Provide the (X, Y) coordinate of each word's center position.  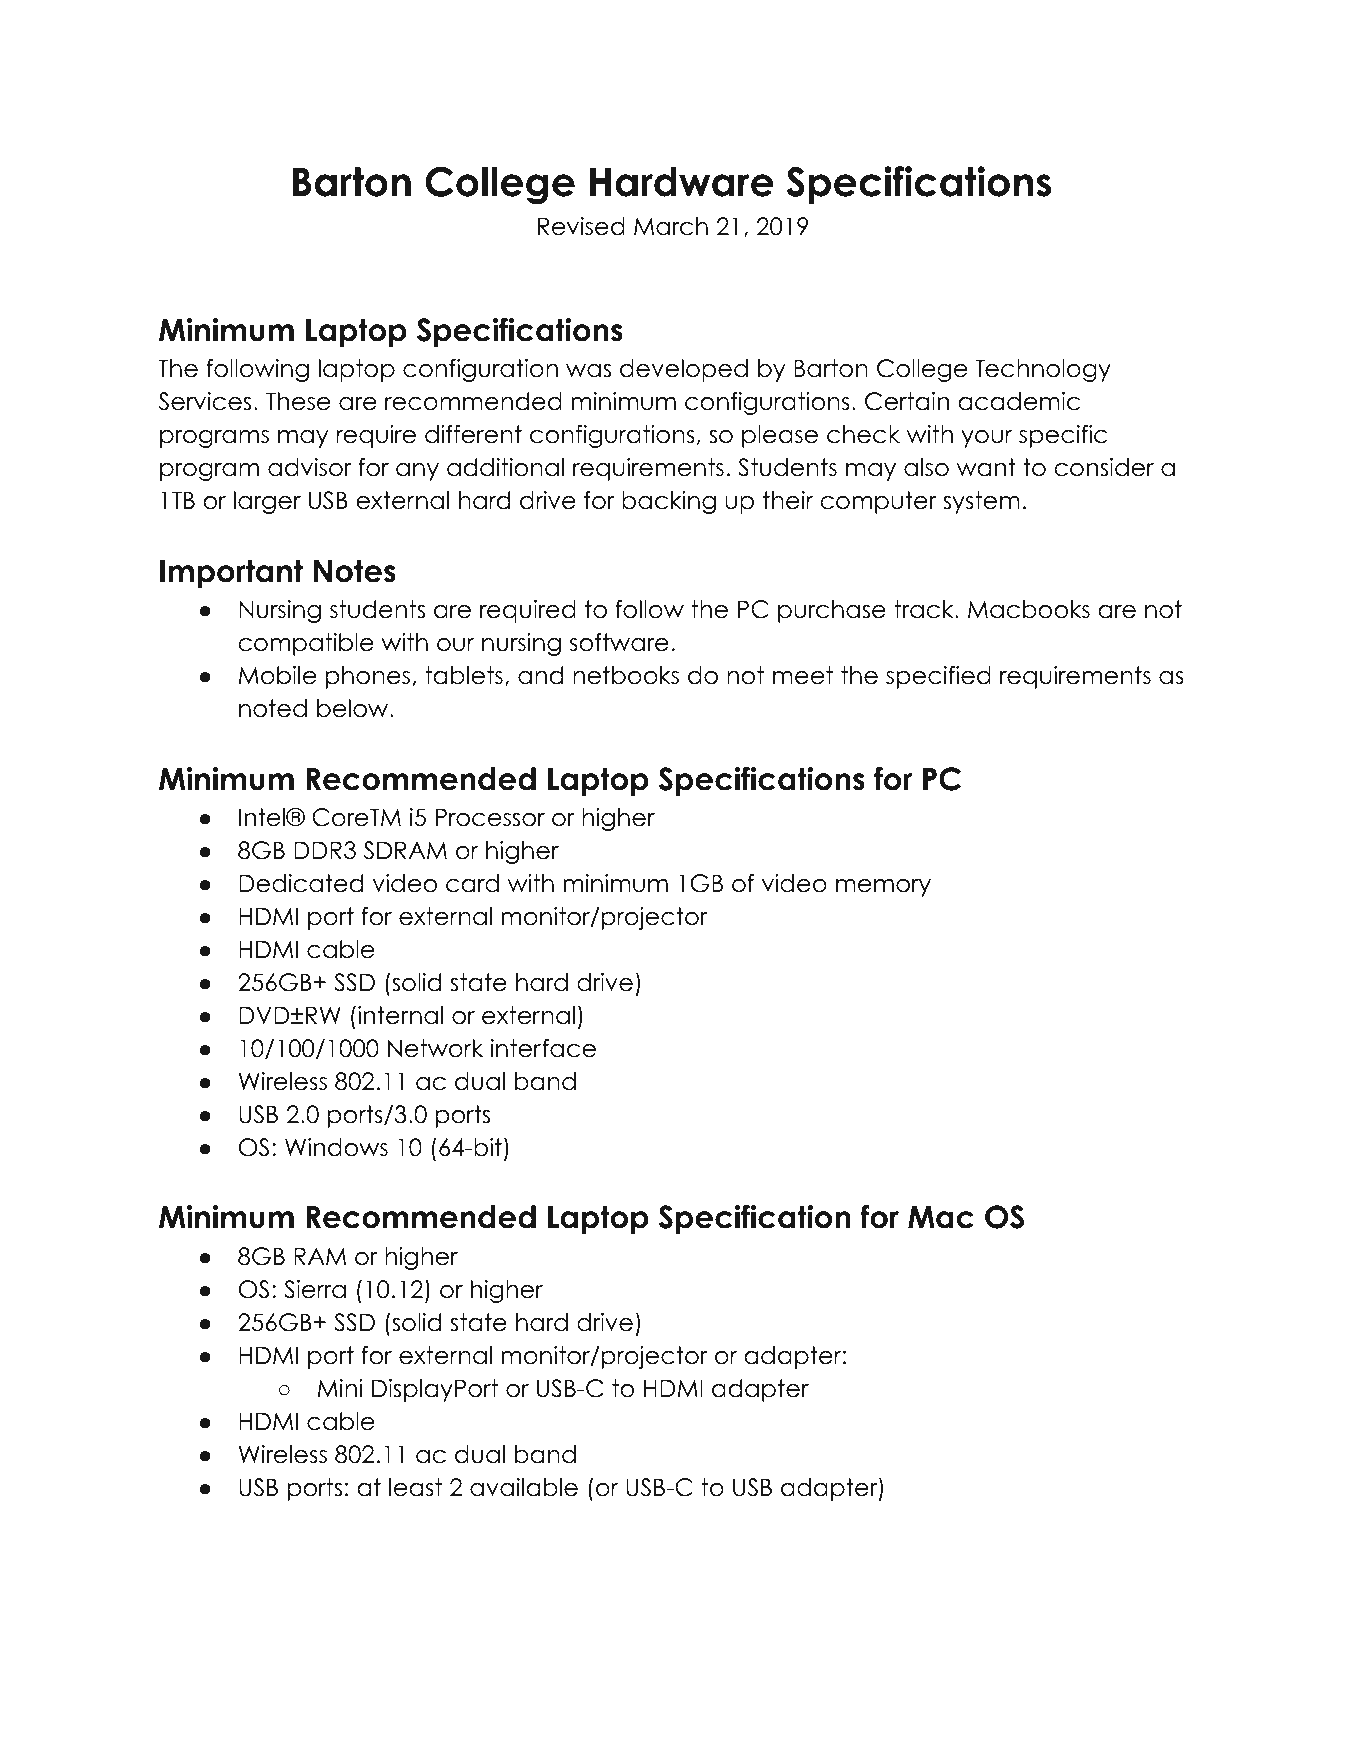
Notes (355, 571)
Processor (490, 817)
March (671, 226)
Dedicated (301, 883)
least (415, 1487)
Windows (336, 1147)
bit (488, 1147)
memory (883, 888)
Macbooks (1029, 609)
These (298, 401)
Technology (1043, 370)
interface (543, 1048)
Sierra (315, 1289)
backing (669, 502)
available (524, 1487)
